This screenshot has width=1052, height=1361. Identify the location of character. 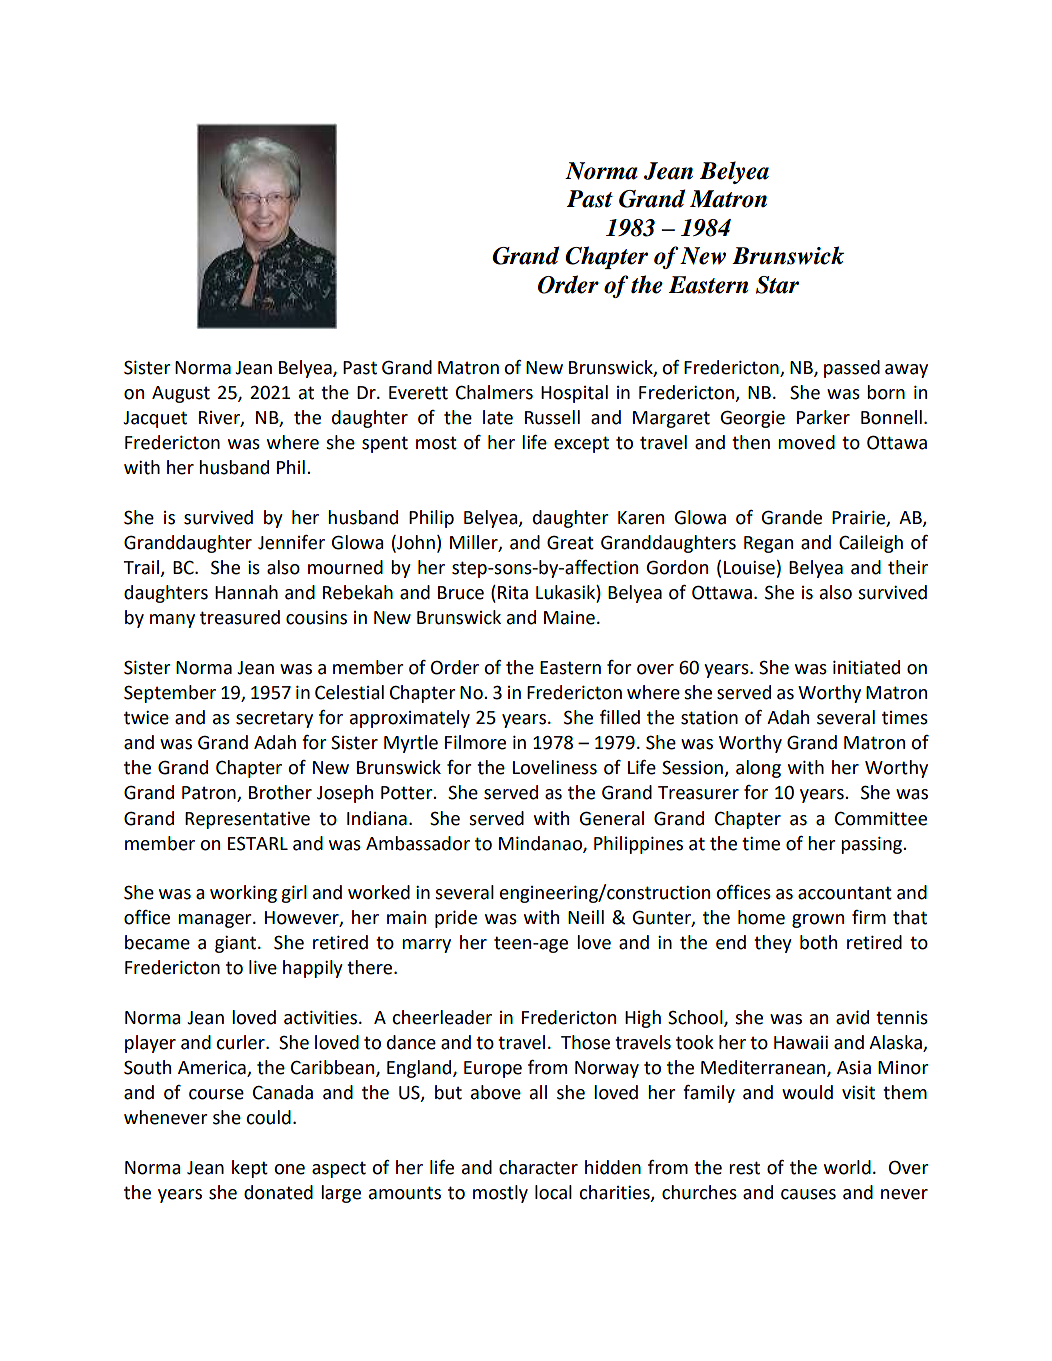
(538, 1167).
